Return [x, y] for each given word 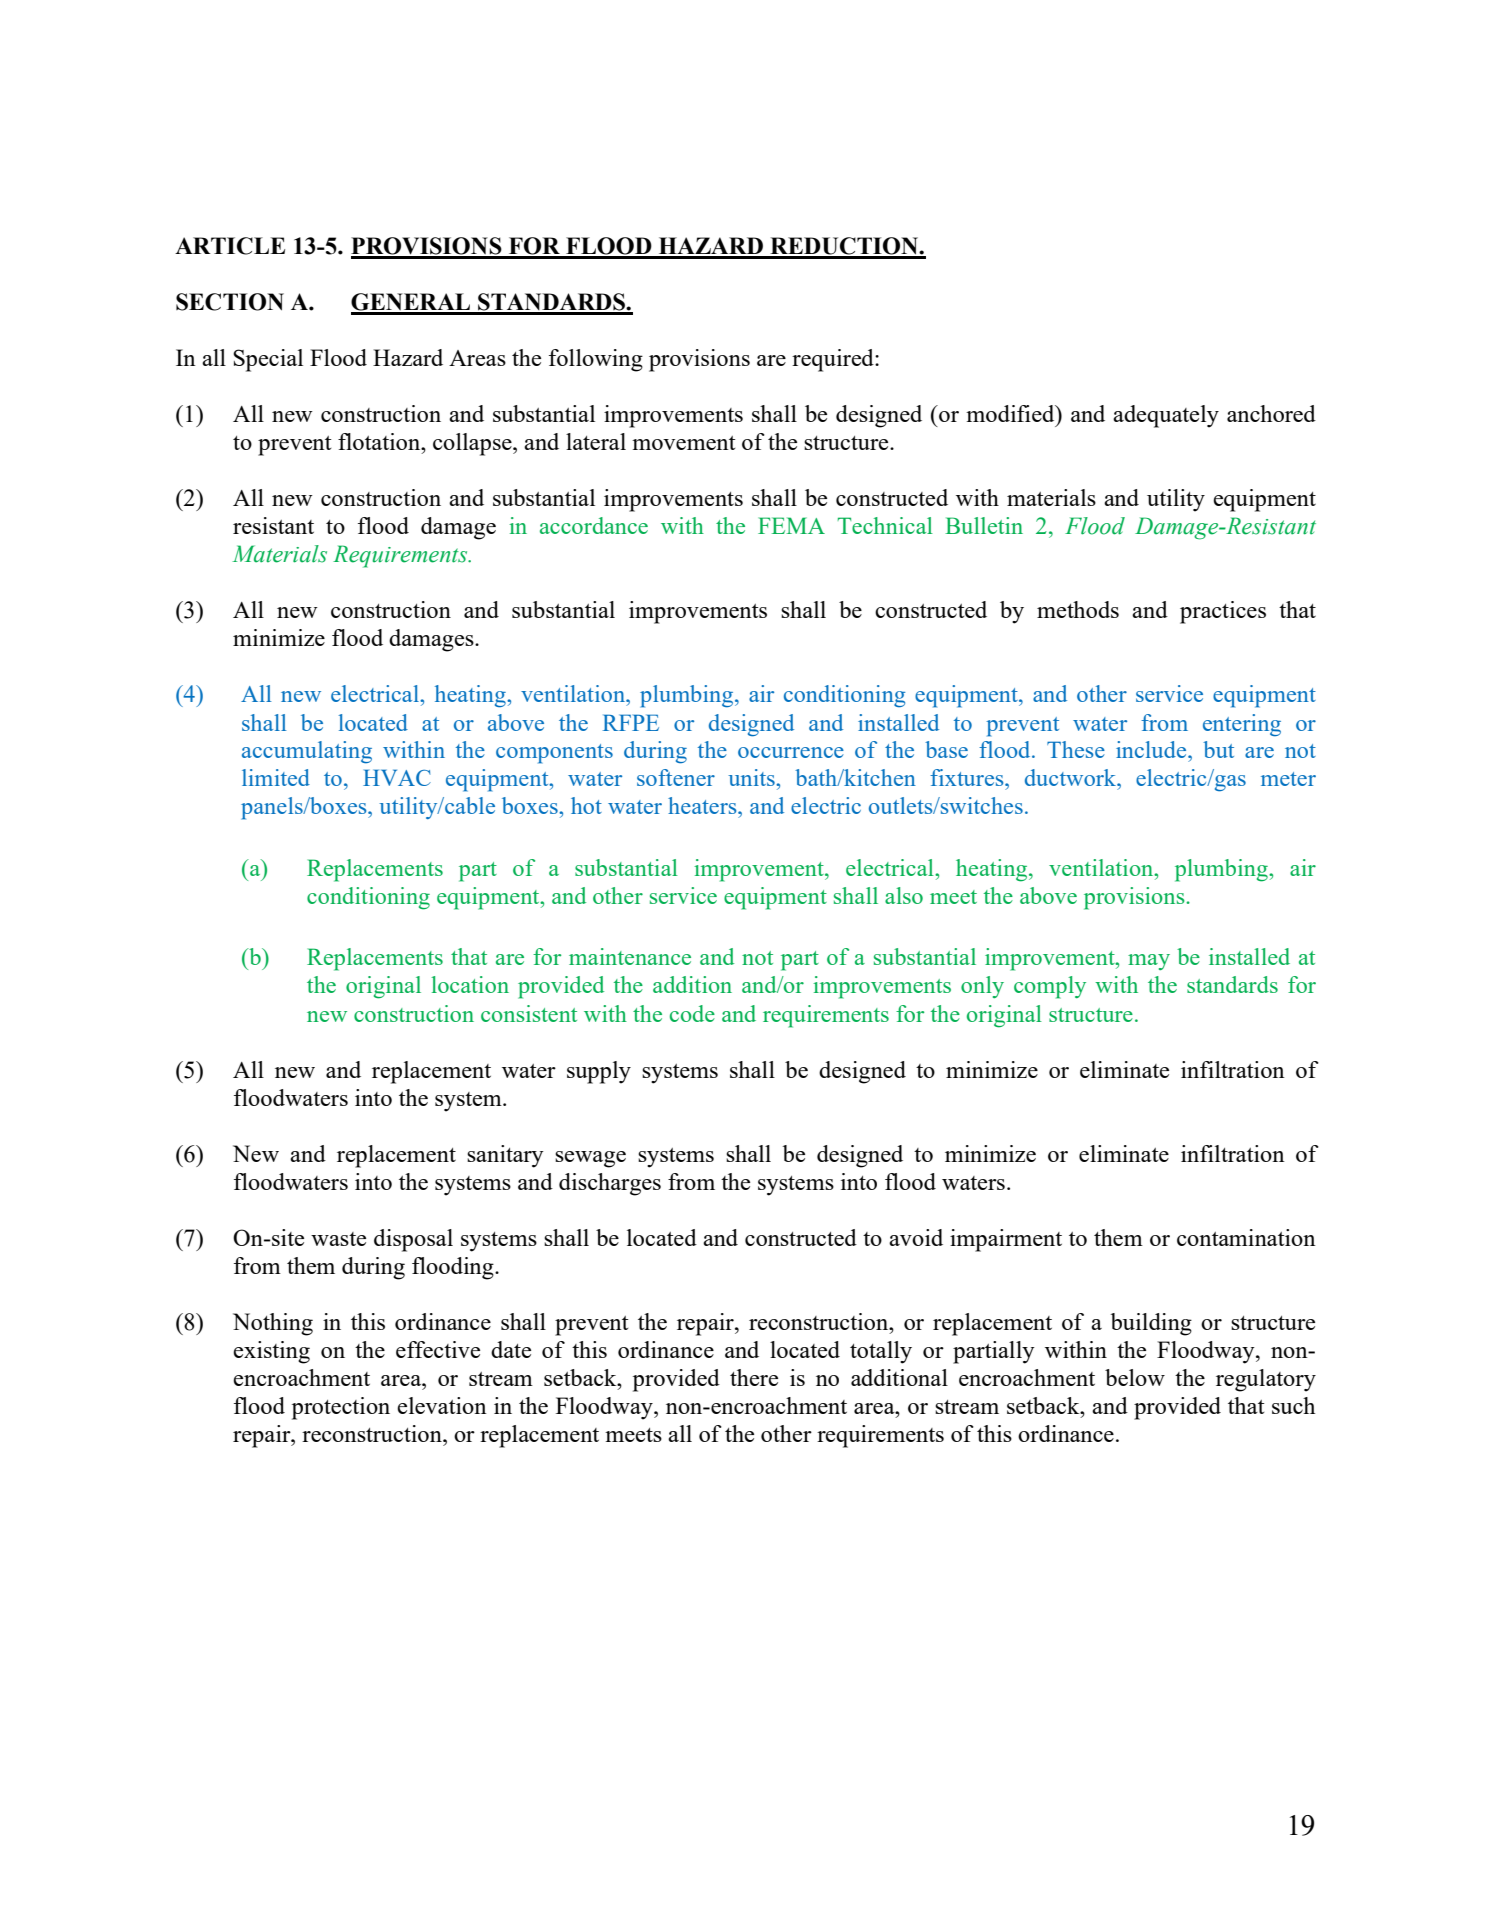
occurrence [791, 752]
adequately [1166, 416]
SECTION [230, 302]
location [470, 984]
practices [1223, 612]
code [692, 1013]
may [1149, 962]
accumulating [307, 752]
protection [341, 1408]
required [834, 360]
